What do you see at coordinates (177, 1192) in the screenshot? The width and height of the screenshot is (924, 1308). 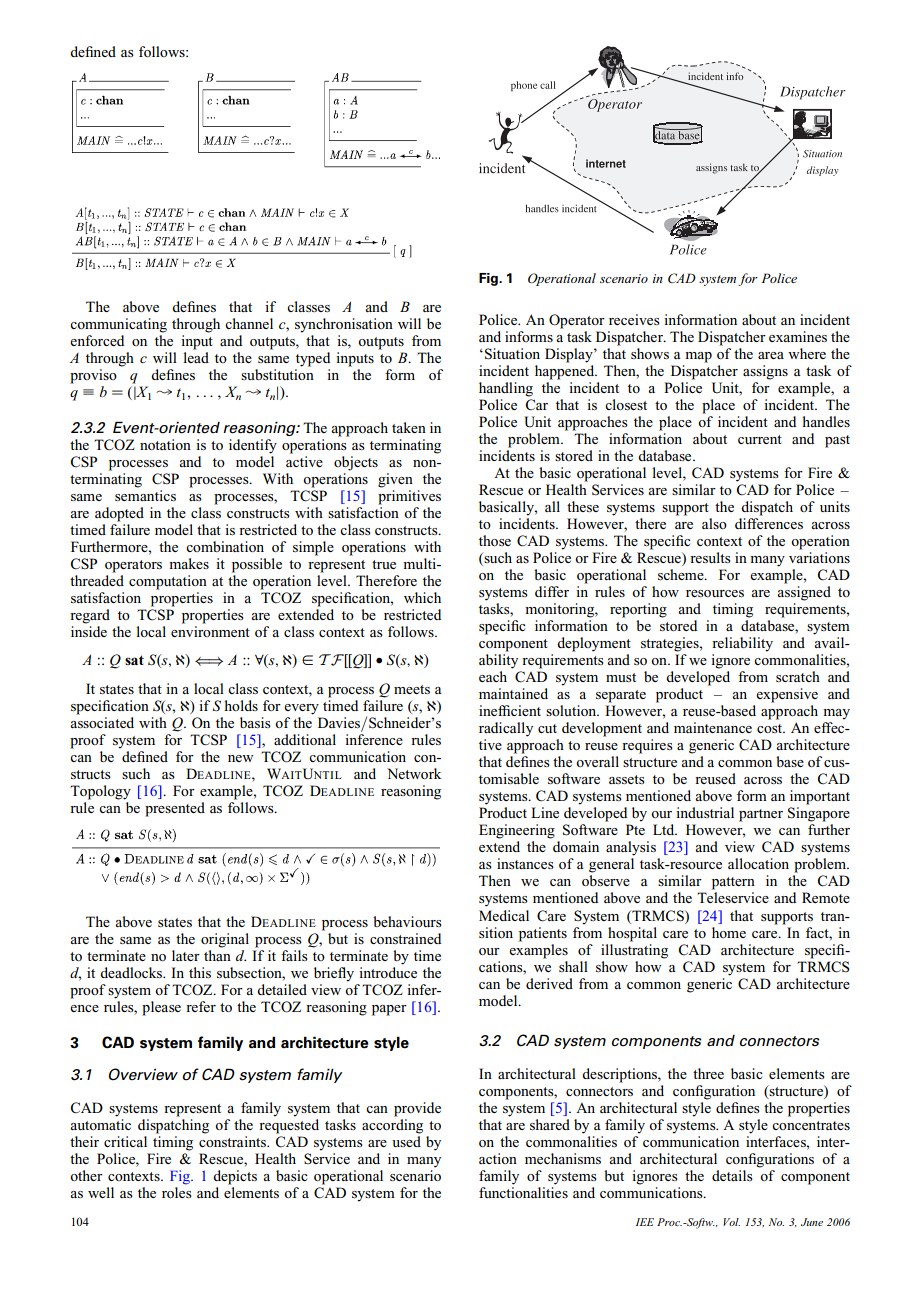 I see `roles` at bounding box center [177, 1192].
